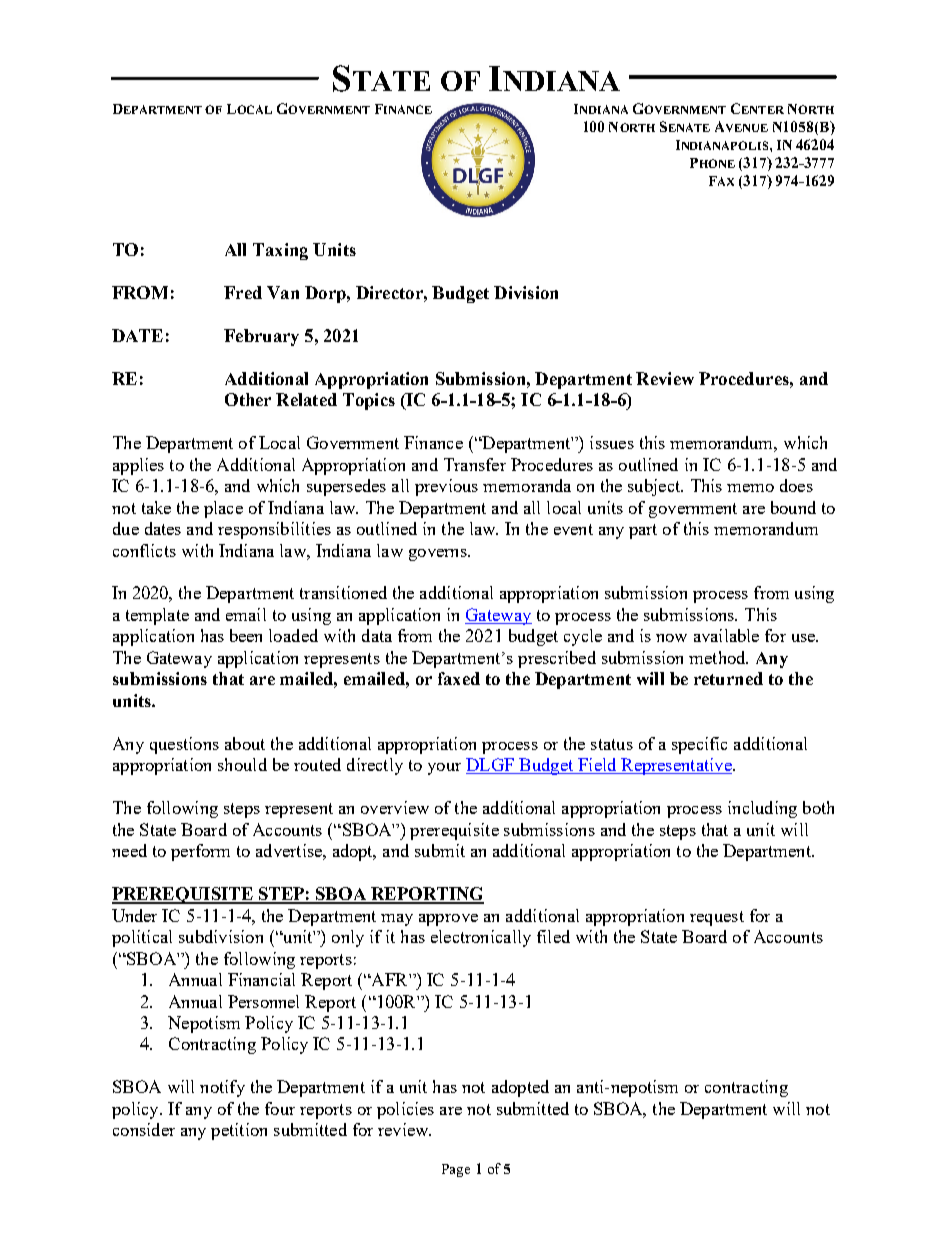  What do you see at coordinates (439, 555) in the screenshot?
I see `governs` at bounding box center [439, 555].
